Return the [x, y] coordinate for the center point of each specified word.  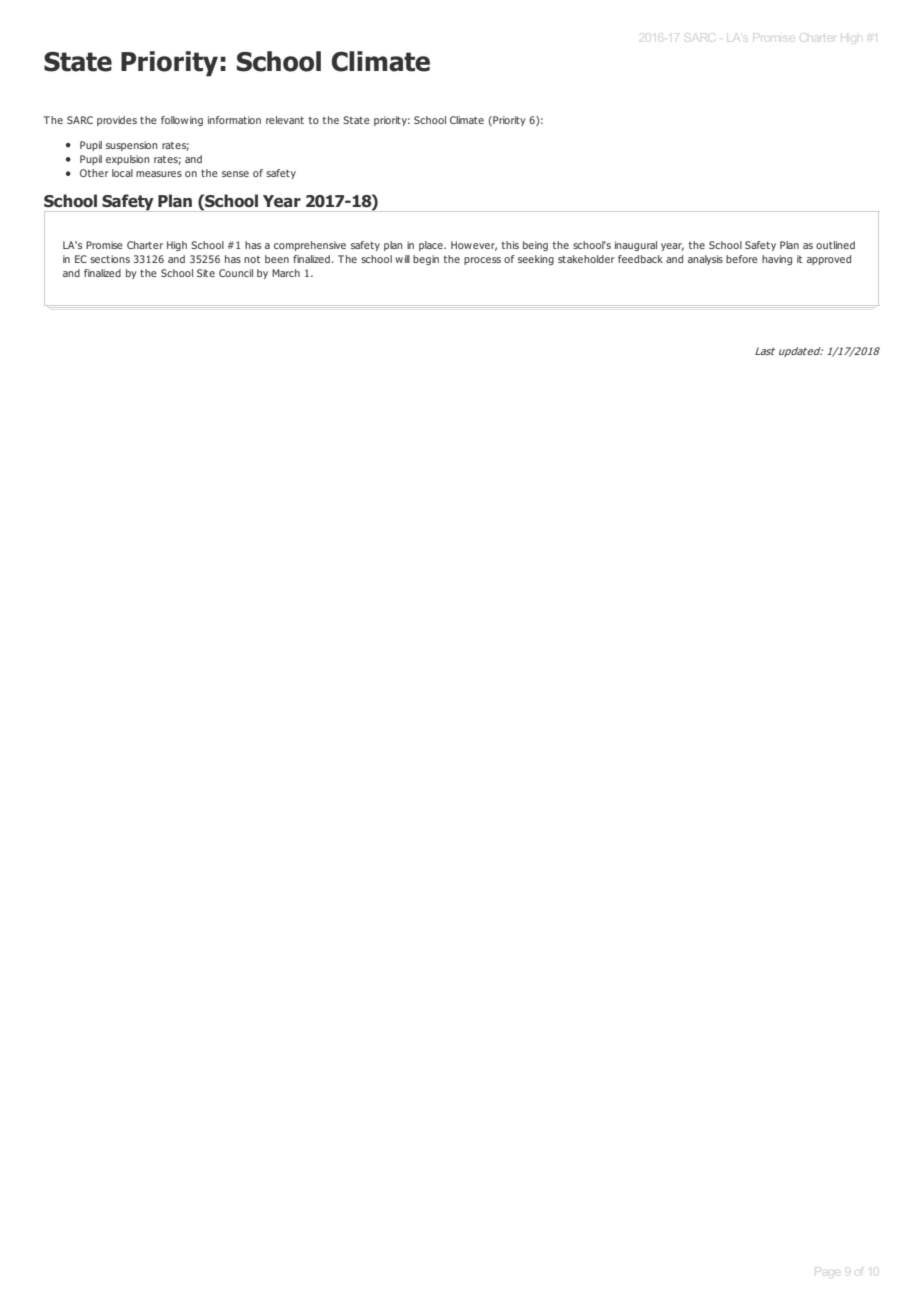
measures [159, 174]
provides [117, 121]
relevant [285, 120]
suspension [132, 146]
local [122, 173]
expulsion [128, 160]
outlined [835, 245]
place [432, 246]
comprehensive [310, 246]
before [742, 259]
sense [235, 174]
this [510, 245]
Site [206, 273]
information [234, 120]
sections [110, 259]
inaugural [636, 246]
